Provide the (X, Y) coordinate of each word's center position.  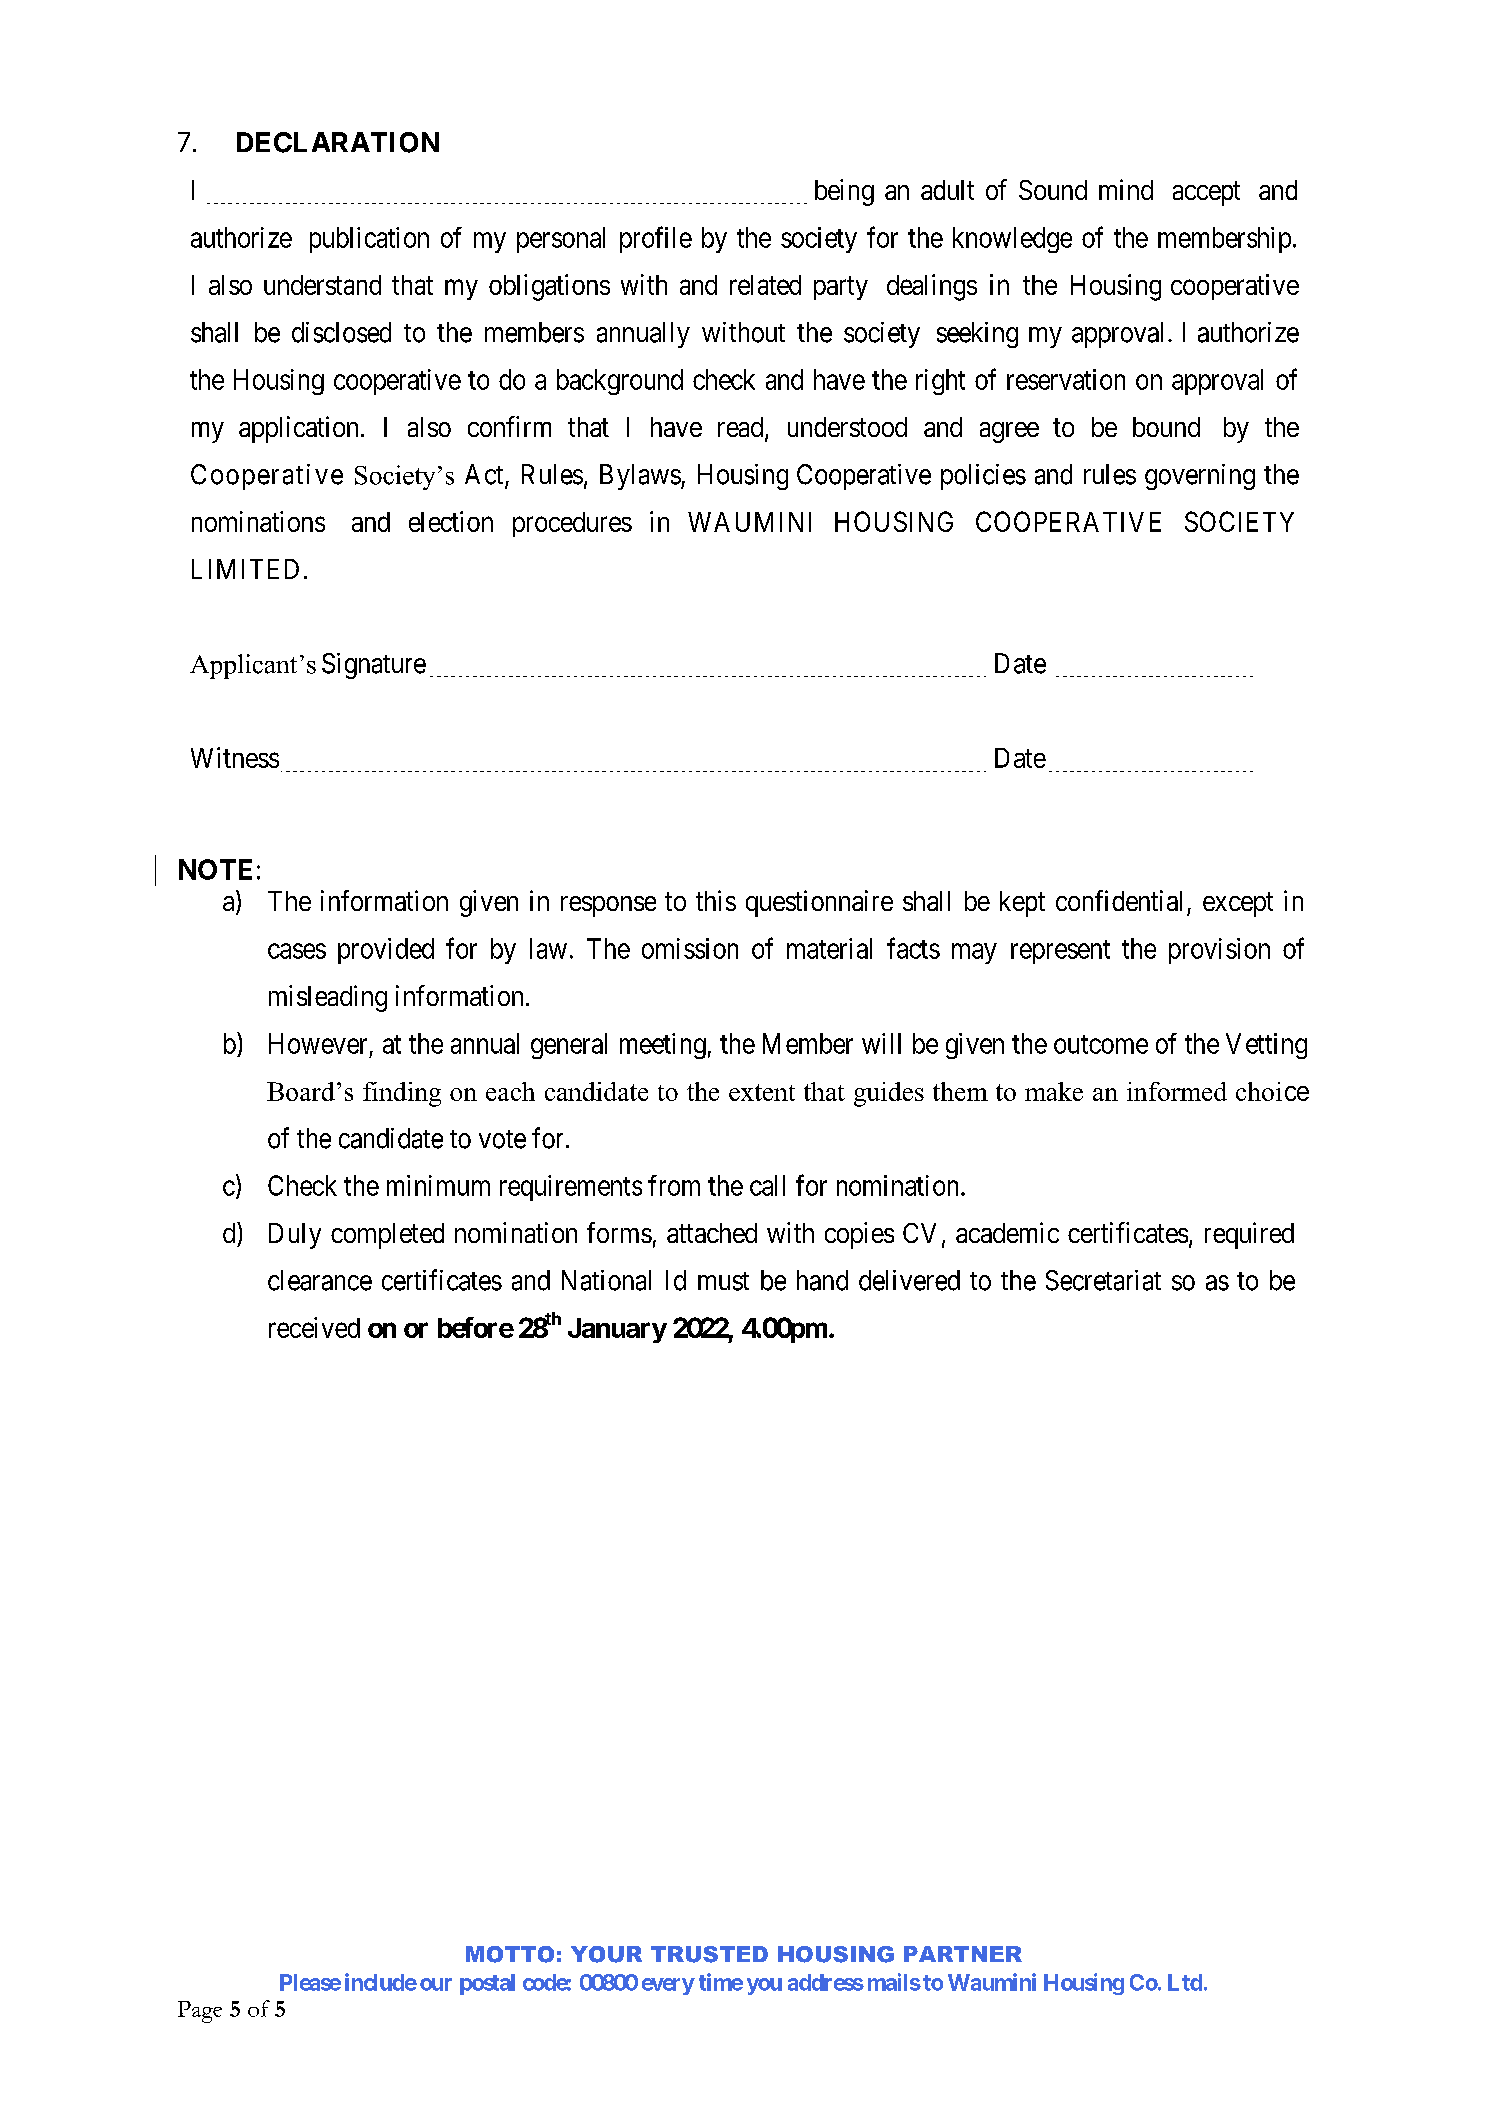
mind (1126, 189)
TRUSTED (709, 1954)
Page (200, 2012)
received (314, 1327)
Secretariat (1103, 1280)
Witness (235, 757)
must (723, 1281)
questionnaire (819, 903)
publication (369, 240)
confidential (1119, 900)
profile (656, 239)
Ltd (1185, 1982)
